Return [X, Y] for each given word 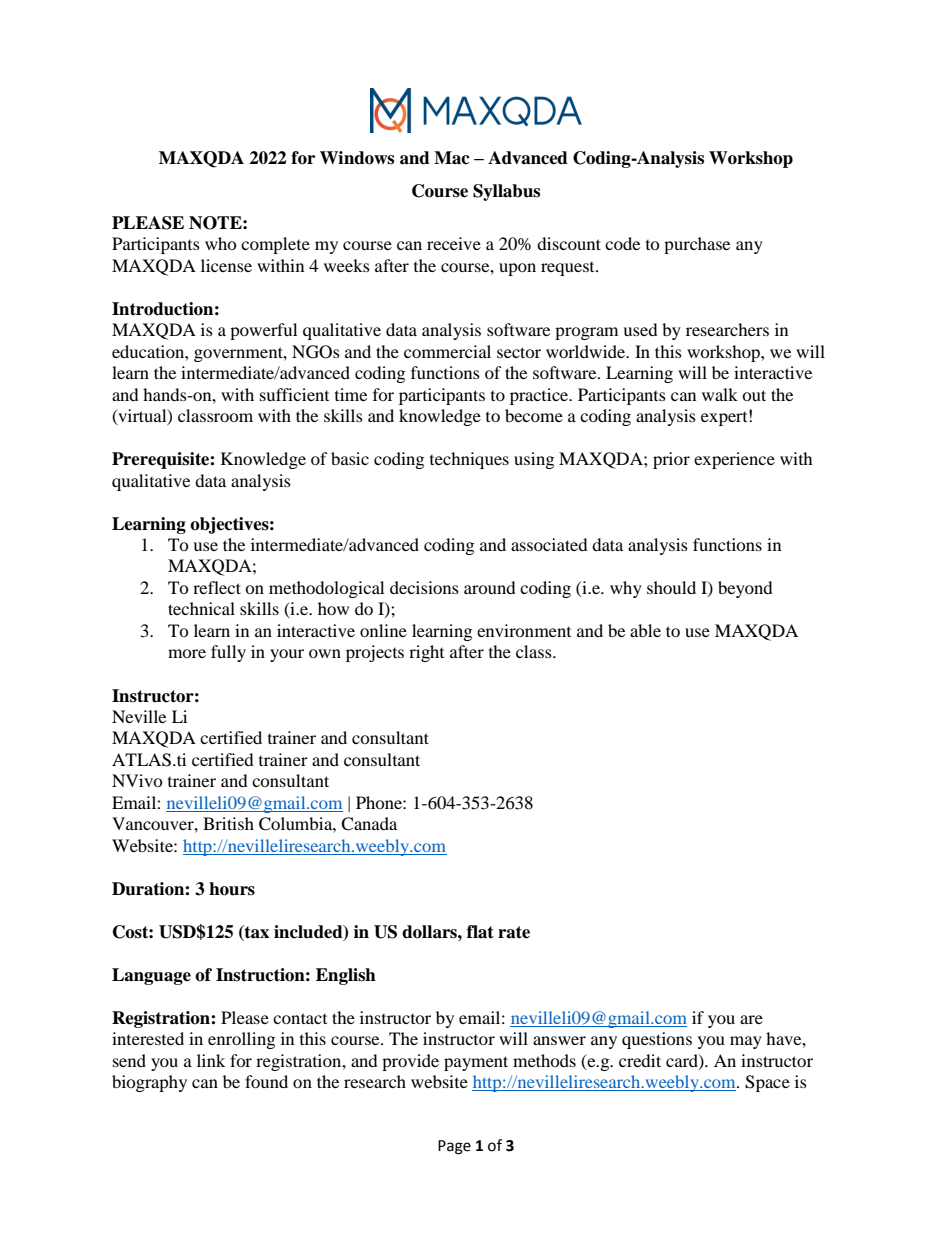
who [221, 243]
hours [232, 889]
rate [514, 932]
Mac [452, 158]
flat [480, 932]
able [645, 630]
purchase [697, 245]
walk [720, 394]
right [426, 653]
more [187, 653]
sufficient [294, 394]
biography [149, 1083]
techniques [469, 460]
